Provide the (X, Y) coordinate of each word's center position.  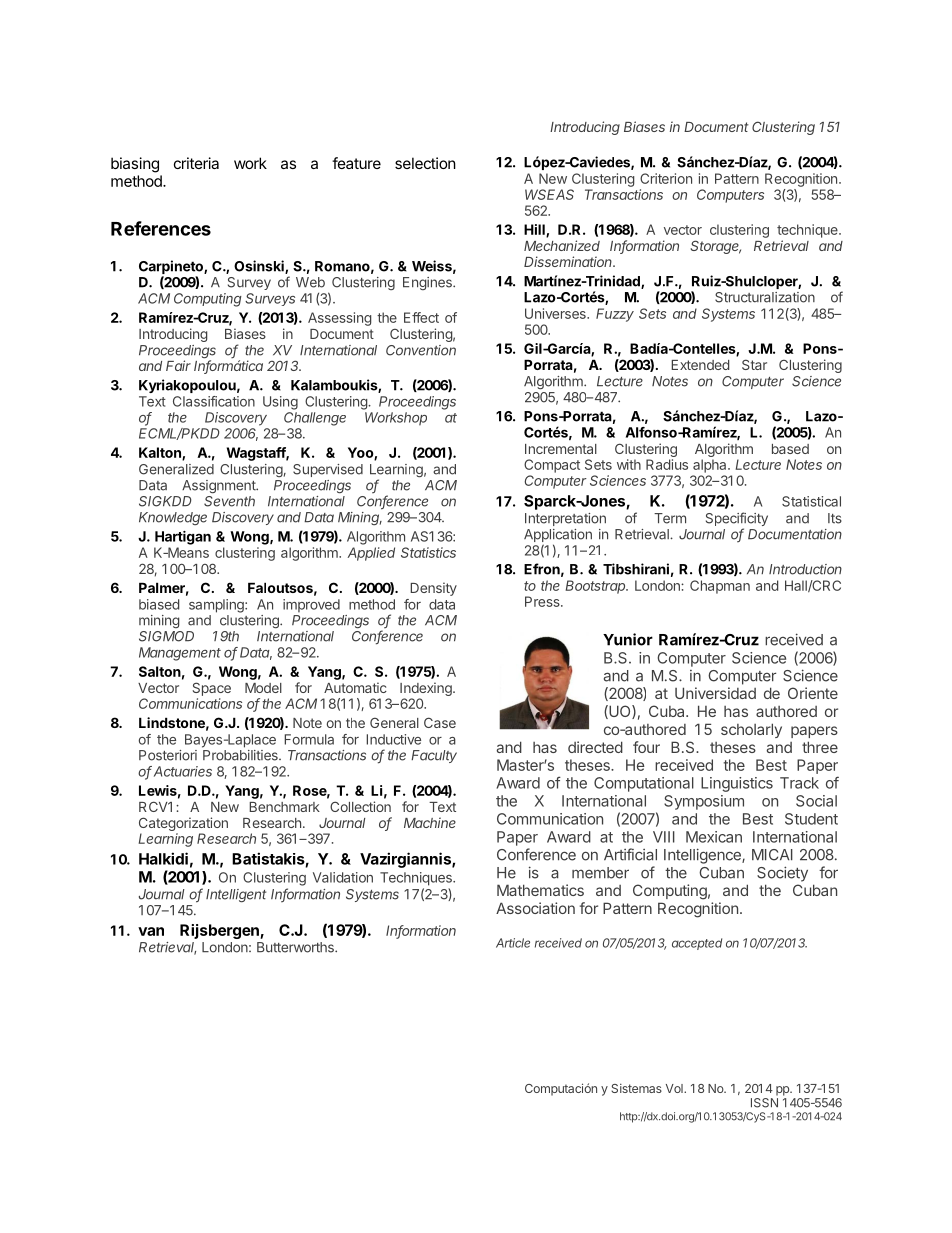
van (151, 931)
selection (425, 163)
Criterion (666, 178)
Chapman (720, 587)
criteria (196, 163)
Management (180, 654)
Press (543, 601)
